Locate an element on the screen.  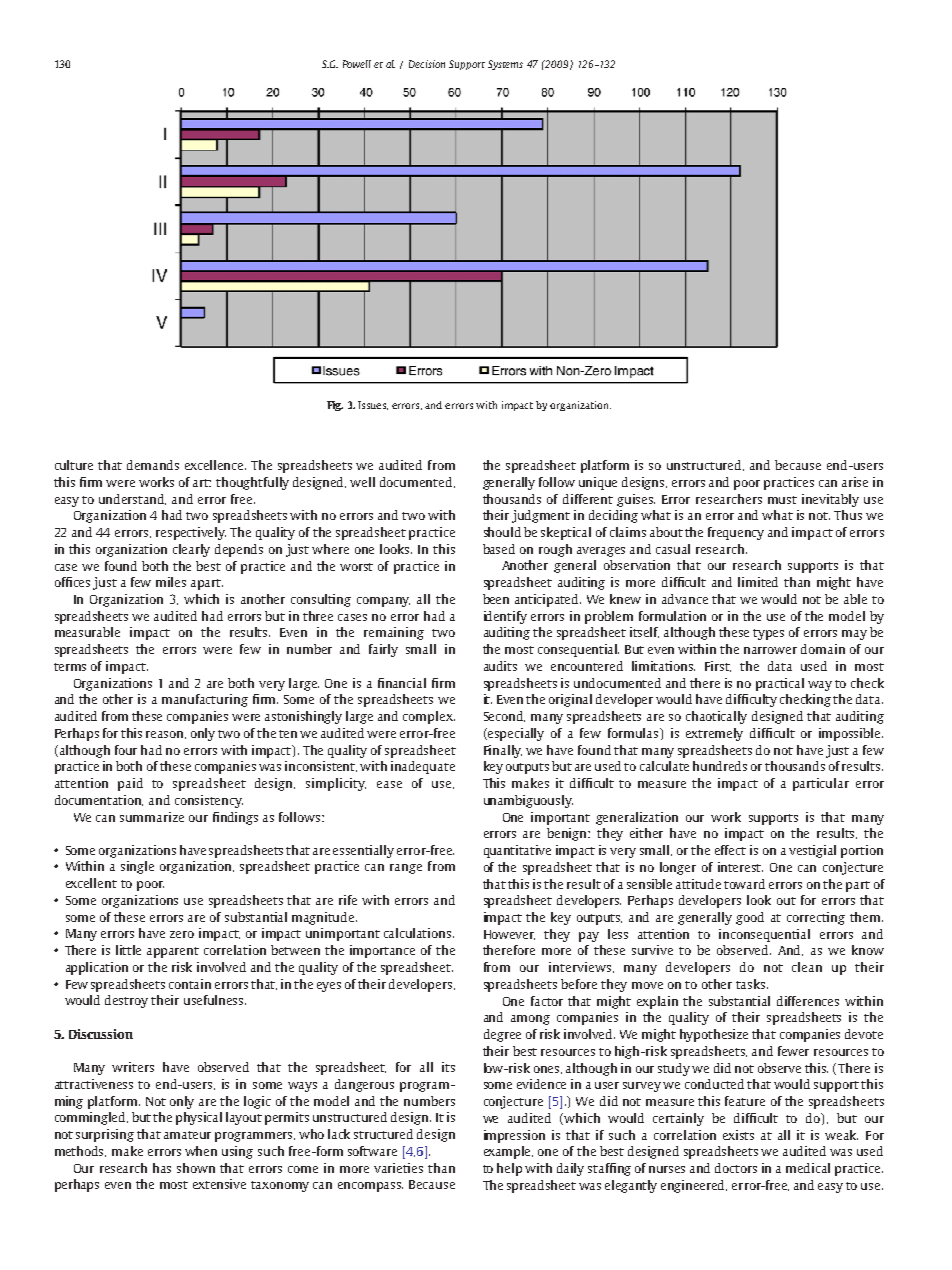
must is located at coordinates (782, 500).
